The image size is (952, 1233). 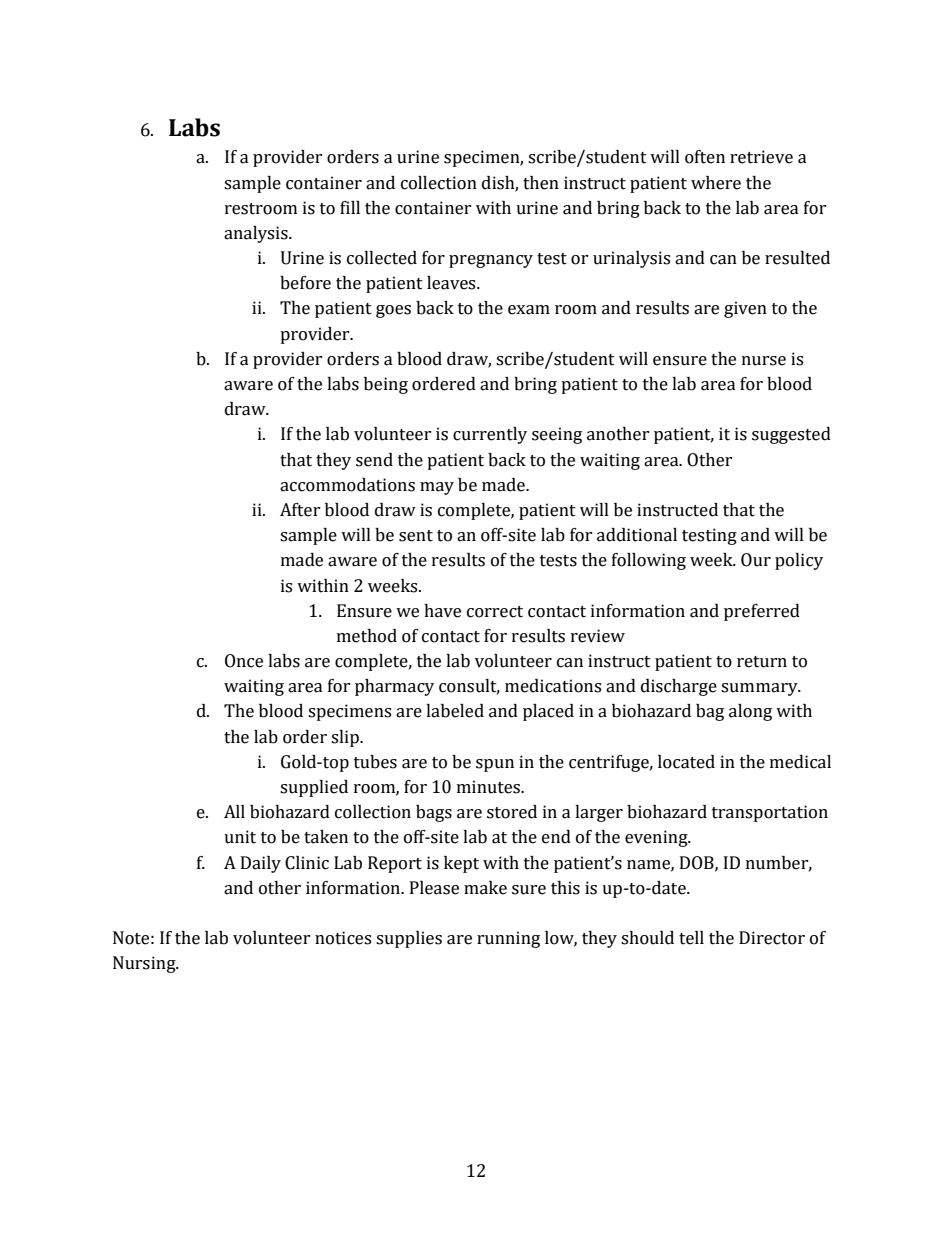 What do you see at coordinates (300, 510) in the screenshot?
I see `After` at bounding box center [300, 510].
